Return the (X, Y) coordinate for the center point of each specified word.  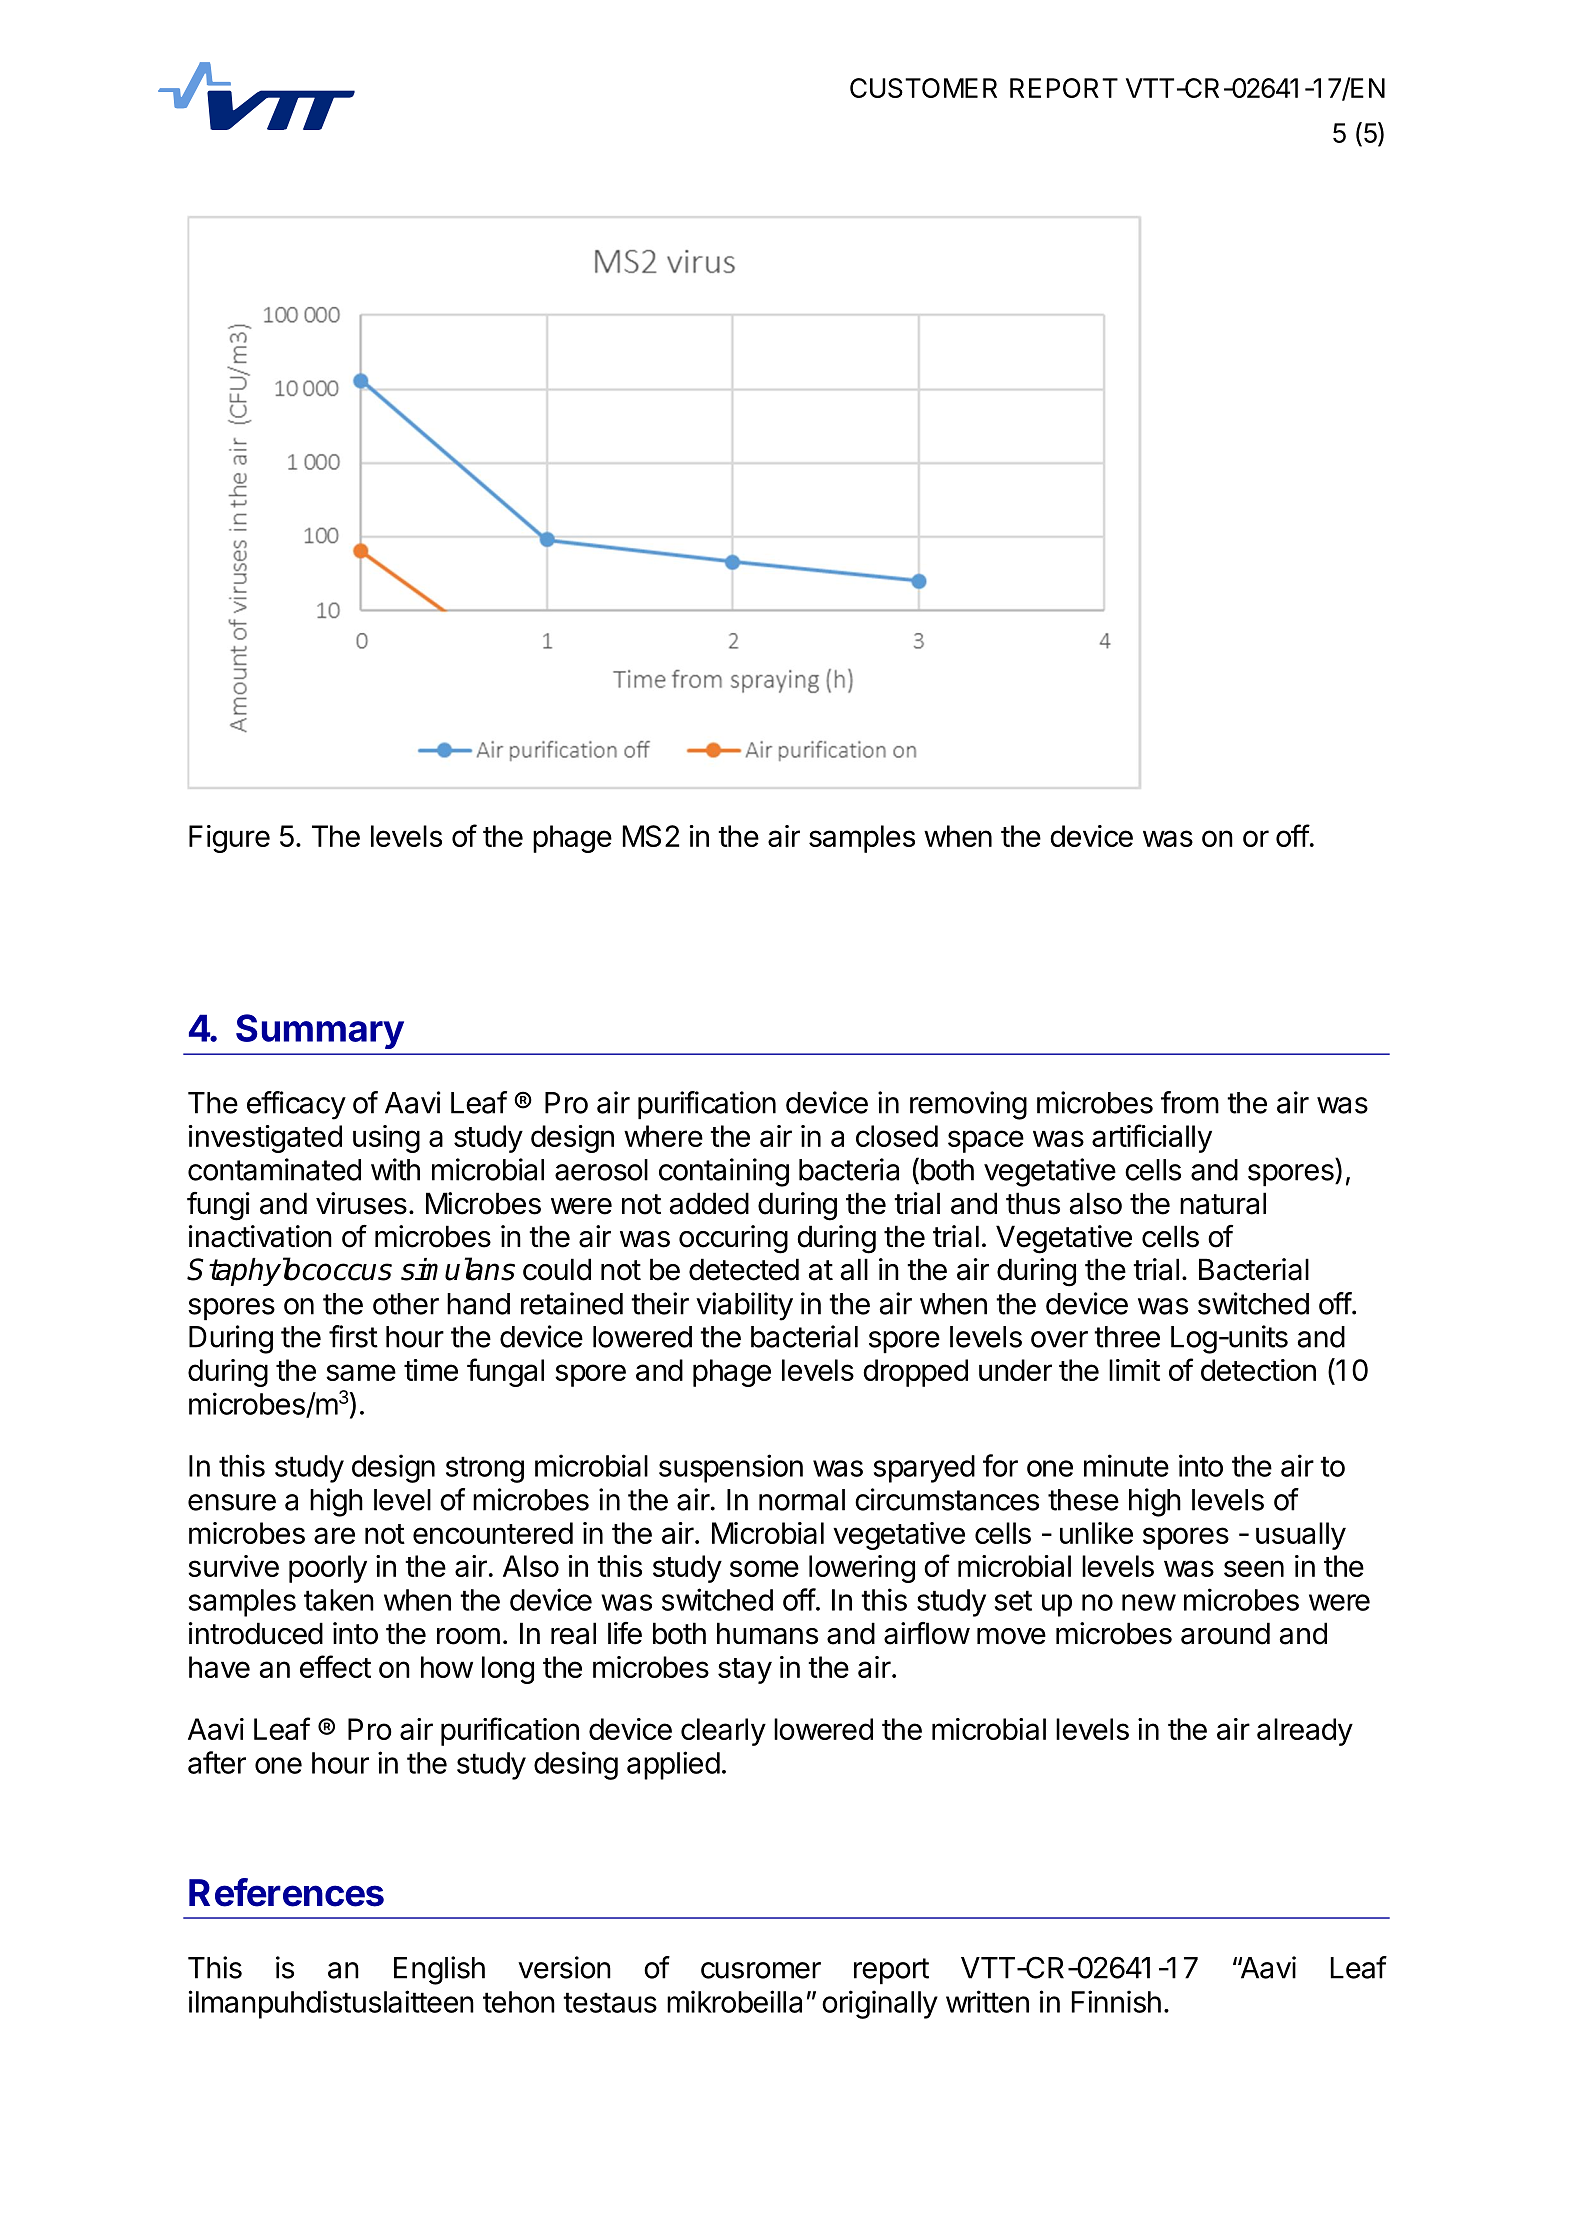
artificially (1152, 1138)
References (286, 1892)
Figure (229, 839)
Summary (320, 1031)
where (663, 1136)
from (1190, 1102)
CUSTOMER (923, 88)
